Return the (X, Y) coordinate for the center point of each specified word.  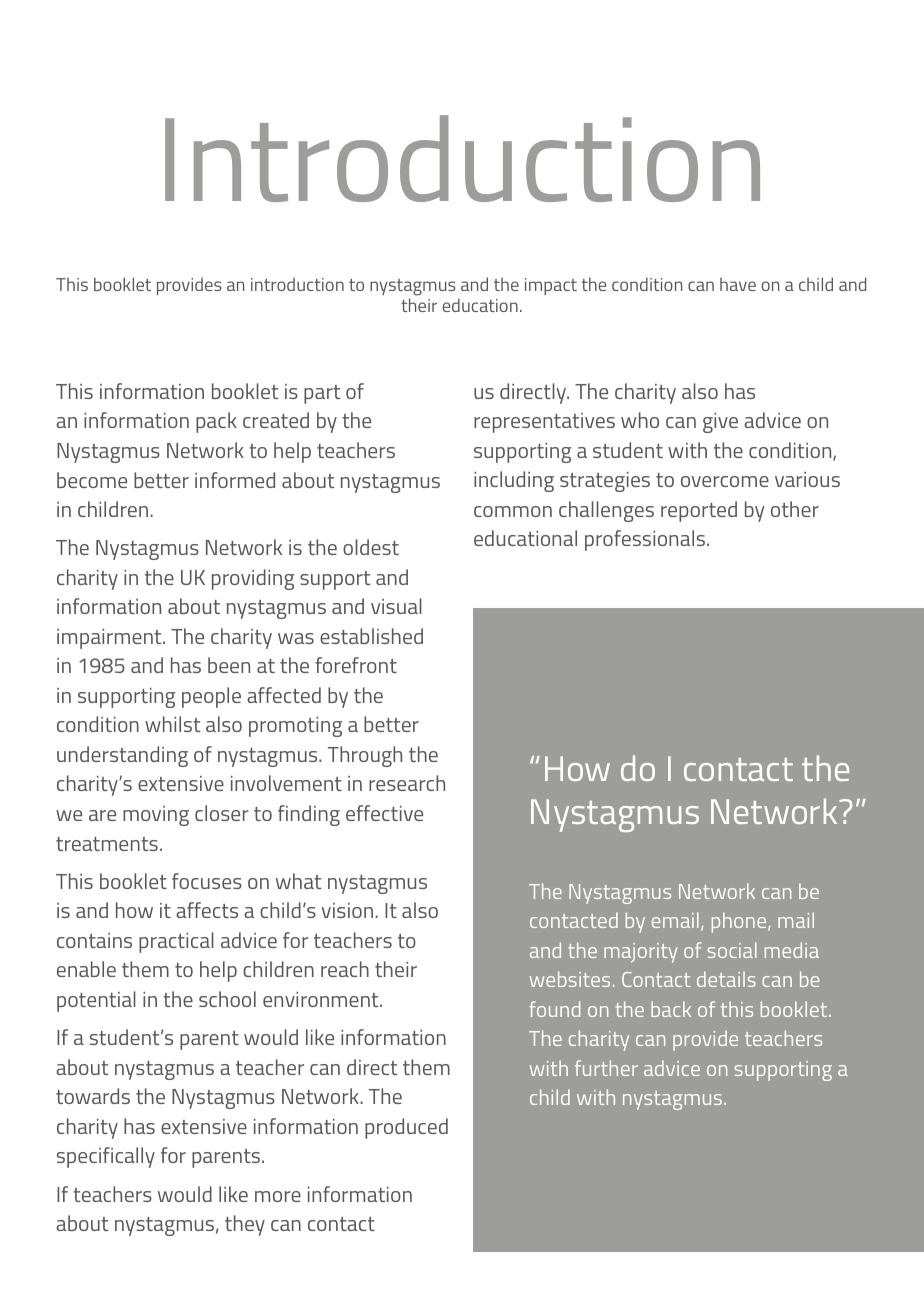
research (407, 783)
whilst (173, 724)
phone (740, 922)
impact (551, 286)
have (738, 284)
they (245, 1225)
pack (216, 422)
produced (406, 1128)
